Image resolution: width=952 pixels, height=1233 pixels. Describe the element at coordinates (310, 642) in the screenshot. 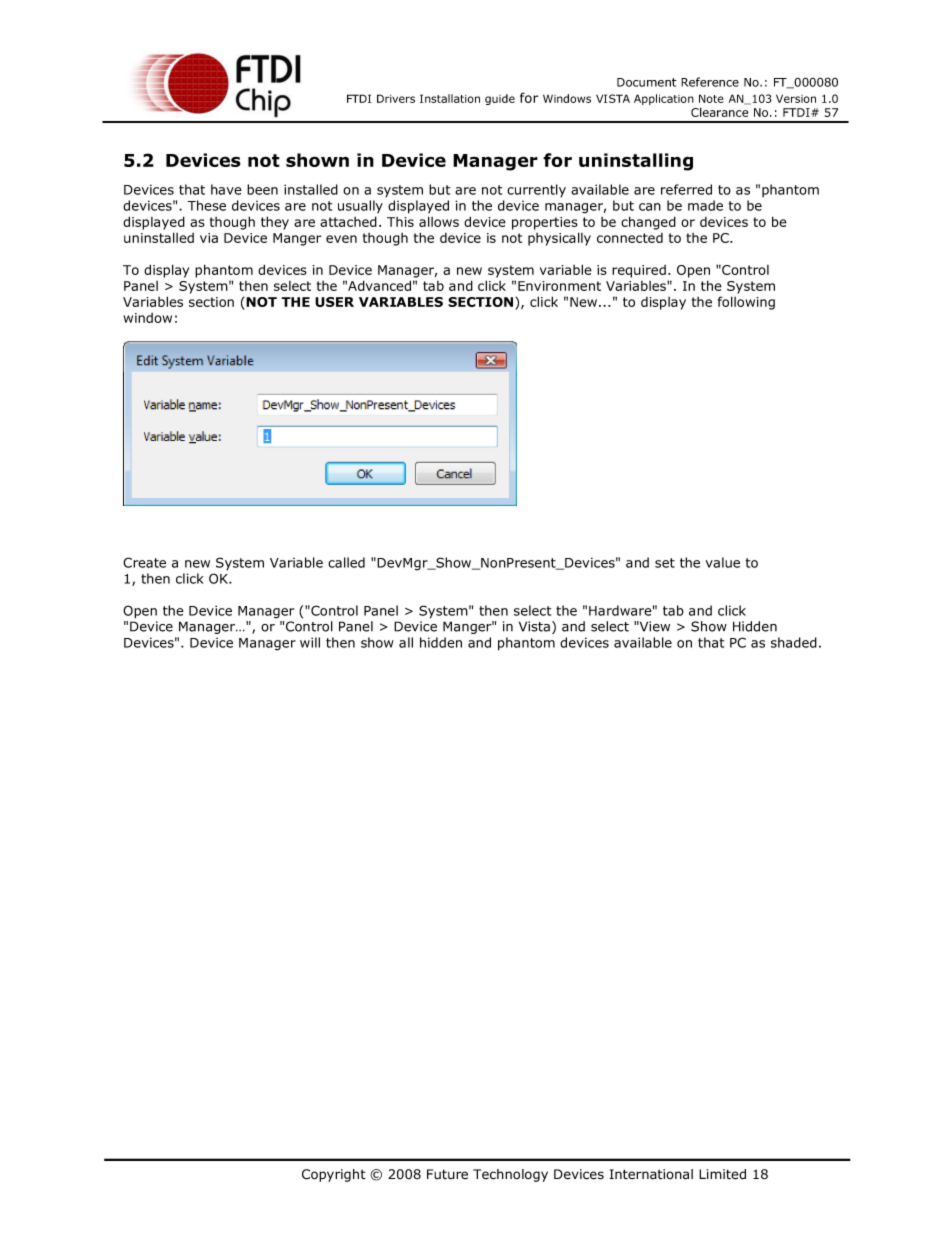

I see `will` at that location.
